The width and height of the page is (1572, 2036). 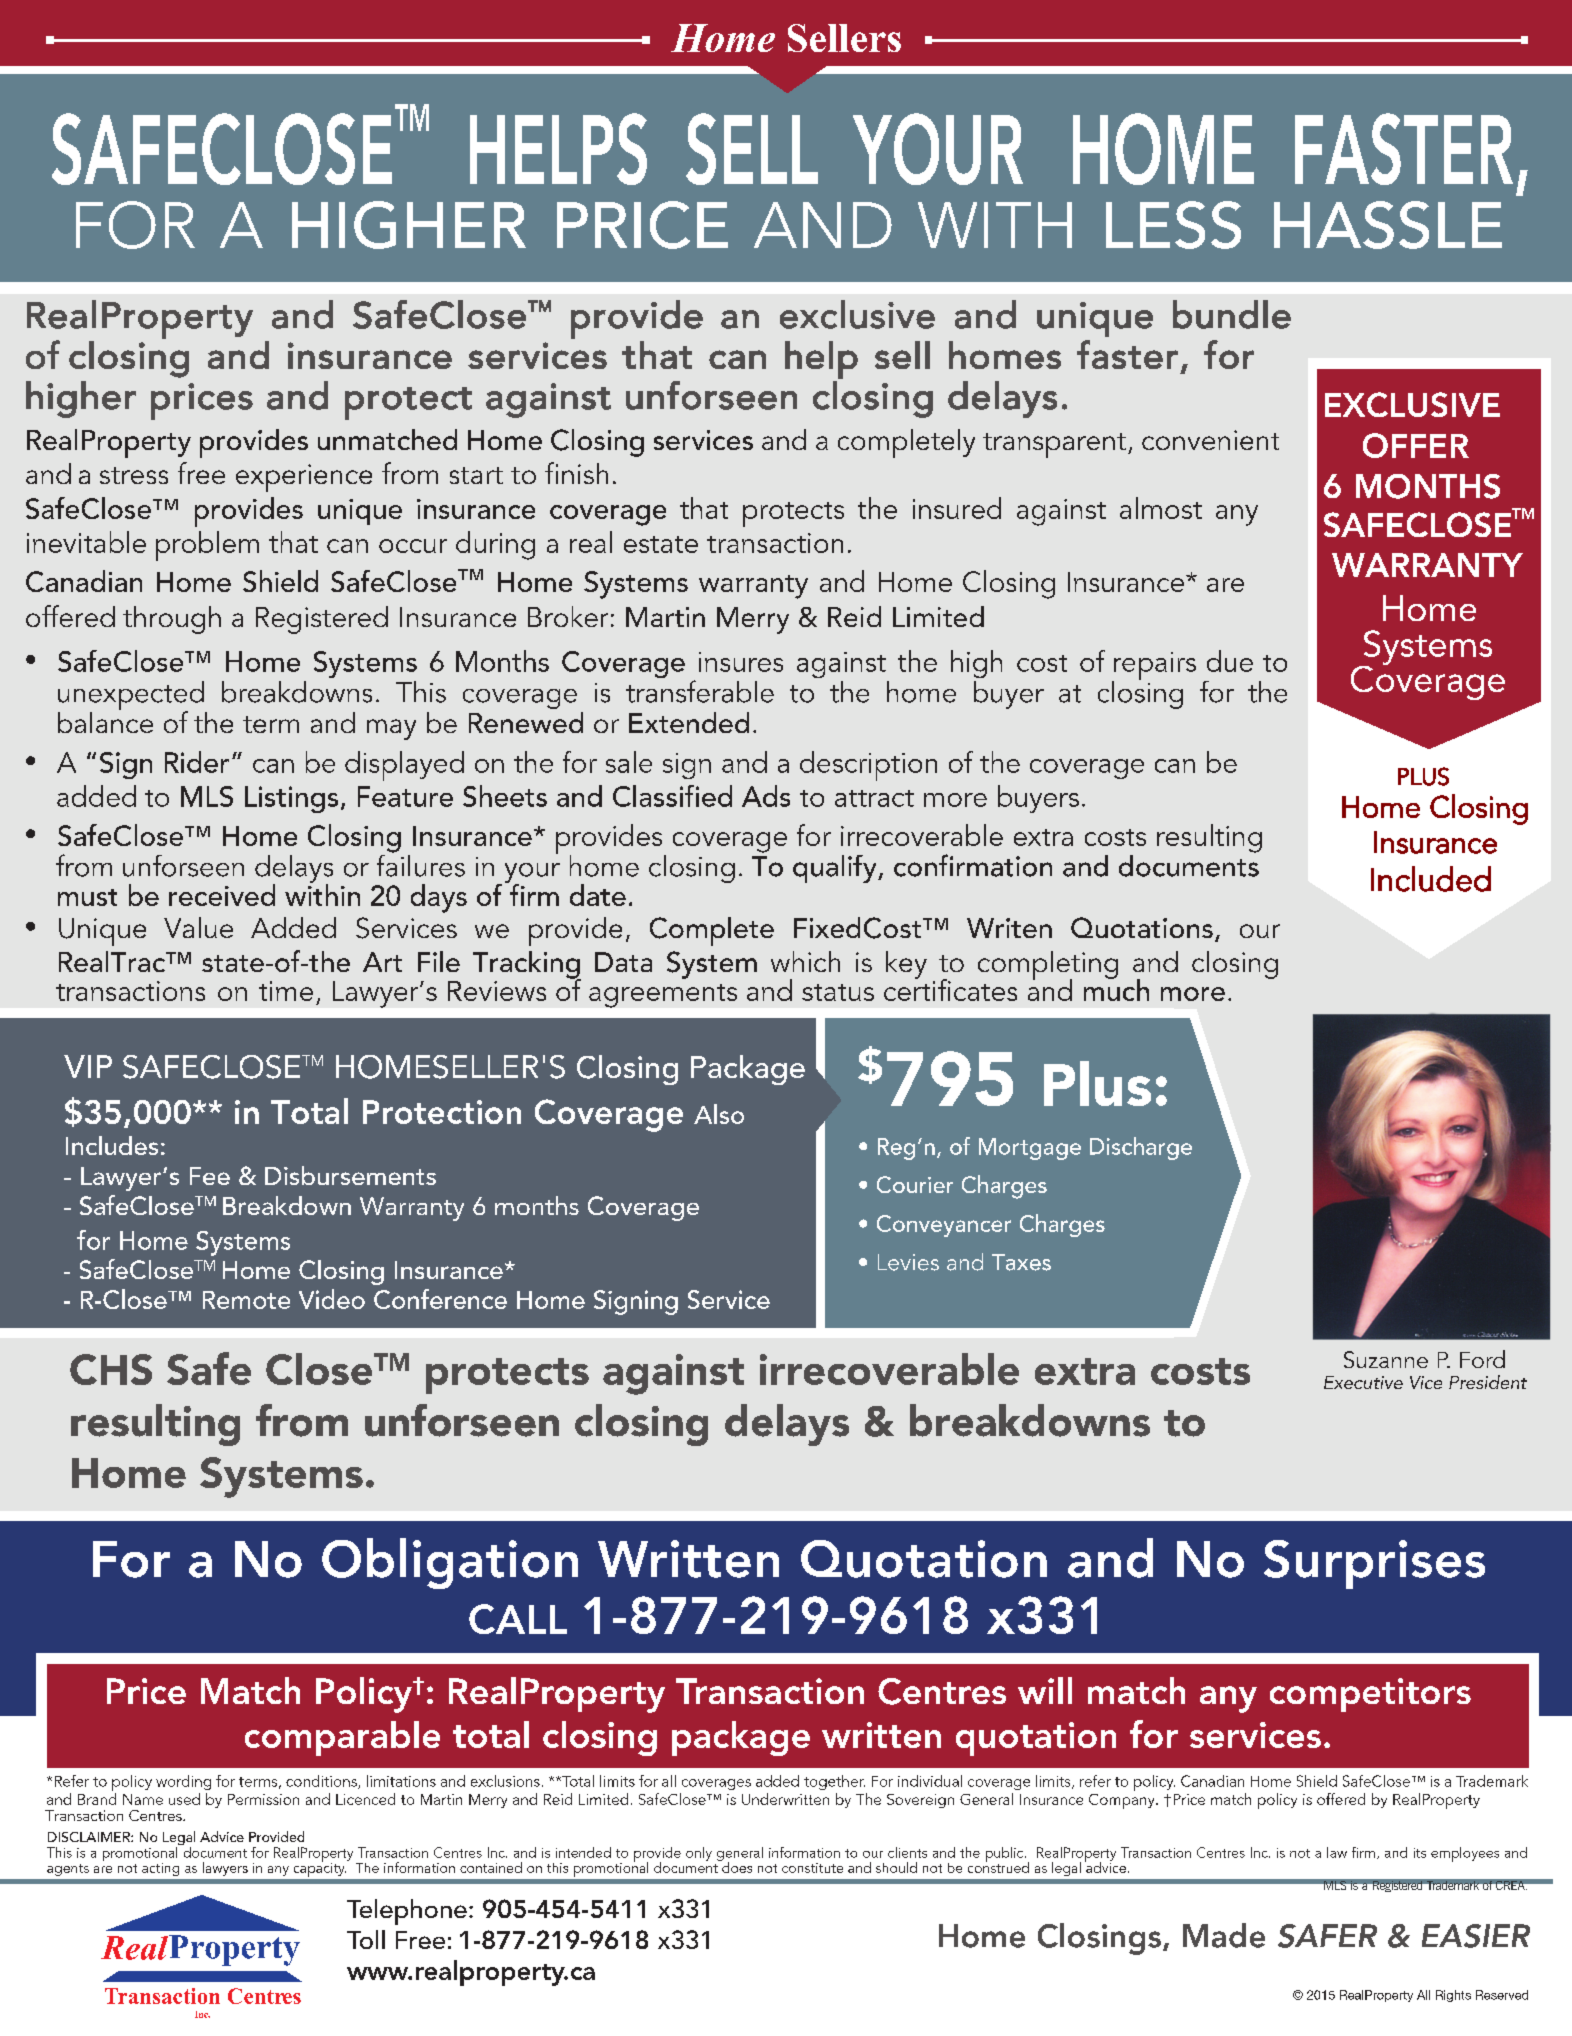 What do you see at coordinates (1054, 445) in the page?
I see `transparent` at bounding box center [1054, 445].
